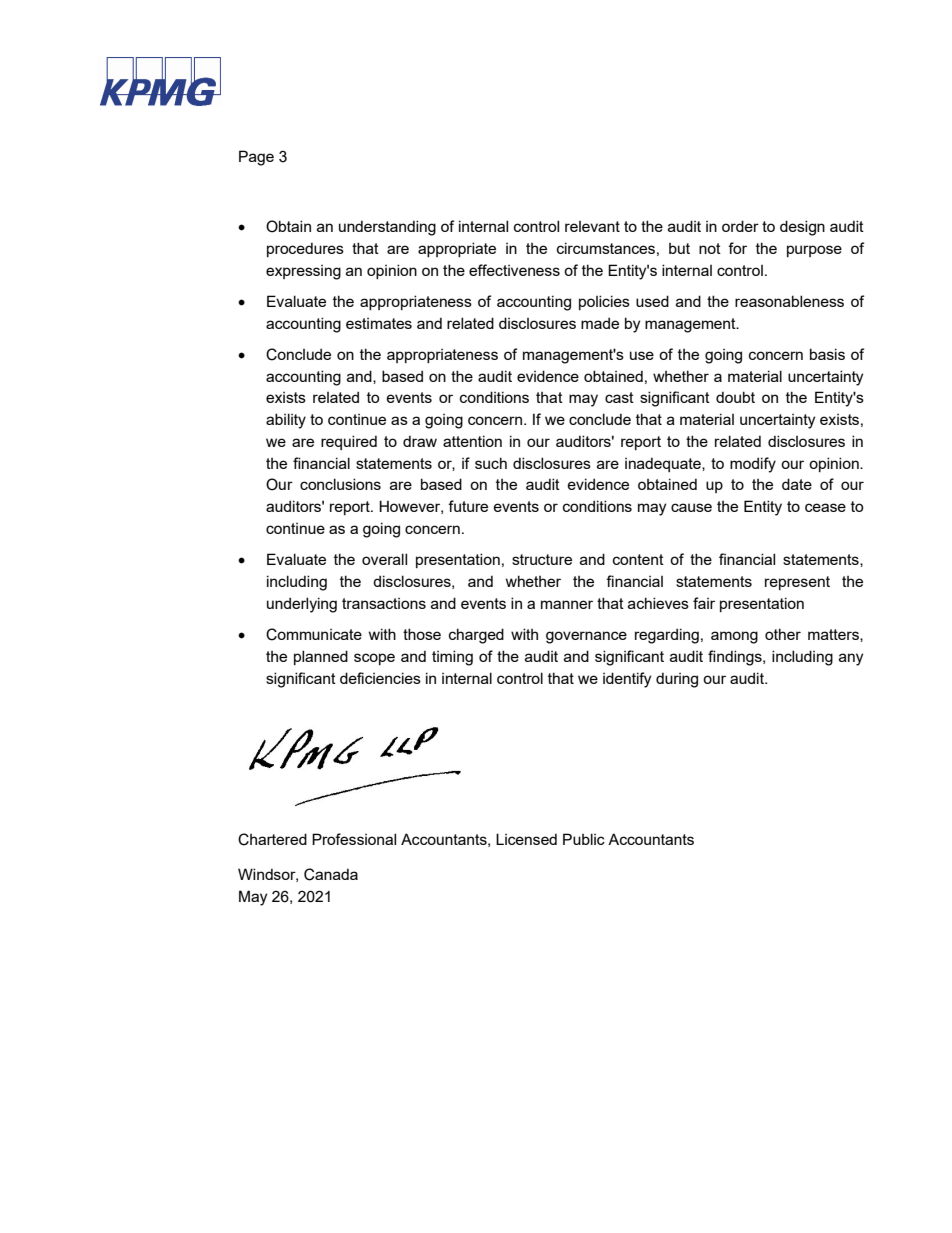 This image has width=952, height=1233. What do you see at coordinates (526, 839) in the image?
I see `Licensed` at bounding box center [526, 839].
